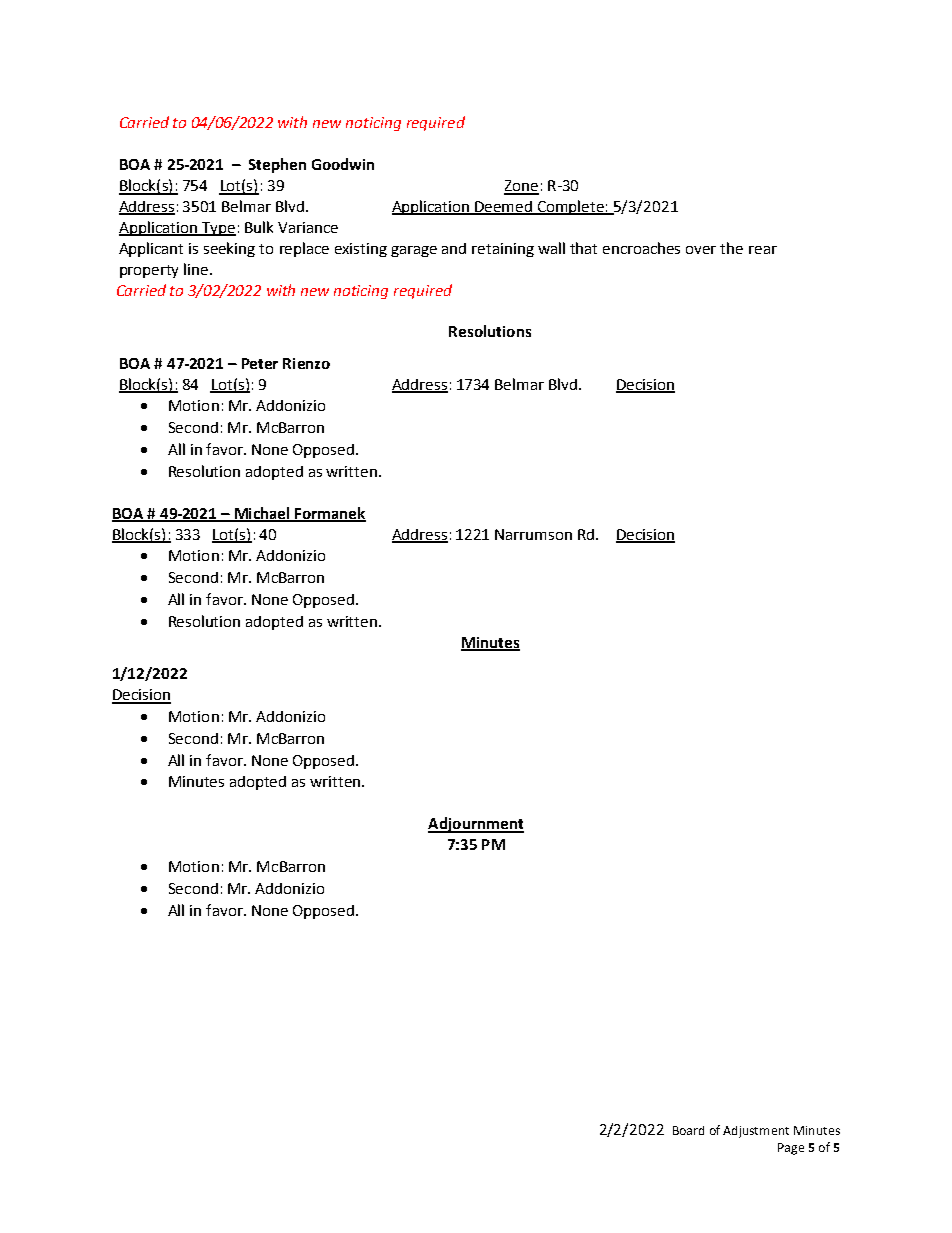  I want to click on Adjustment, so click(756, 1132).
